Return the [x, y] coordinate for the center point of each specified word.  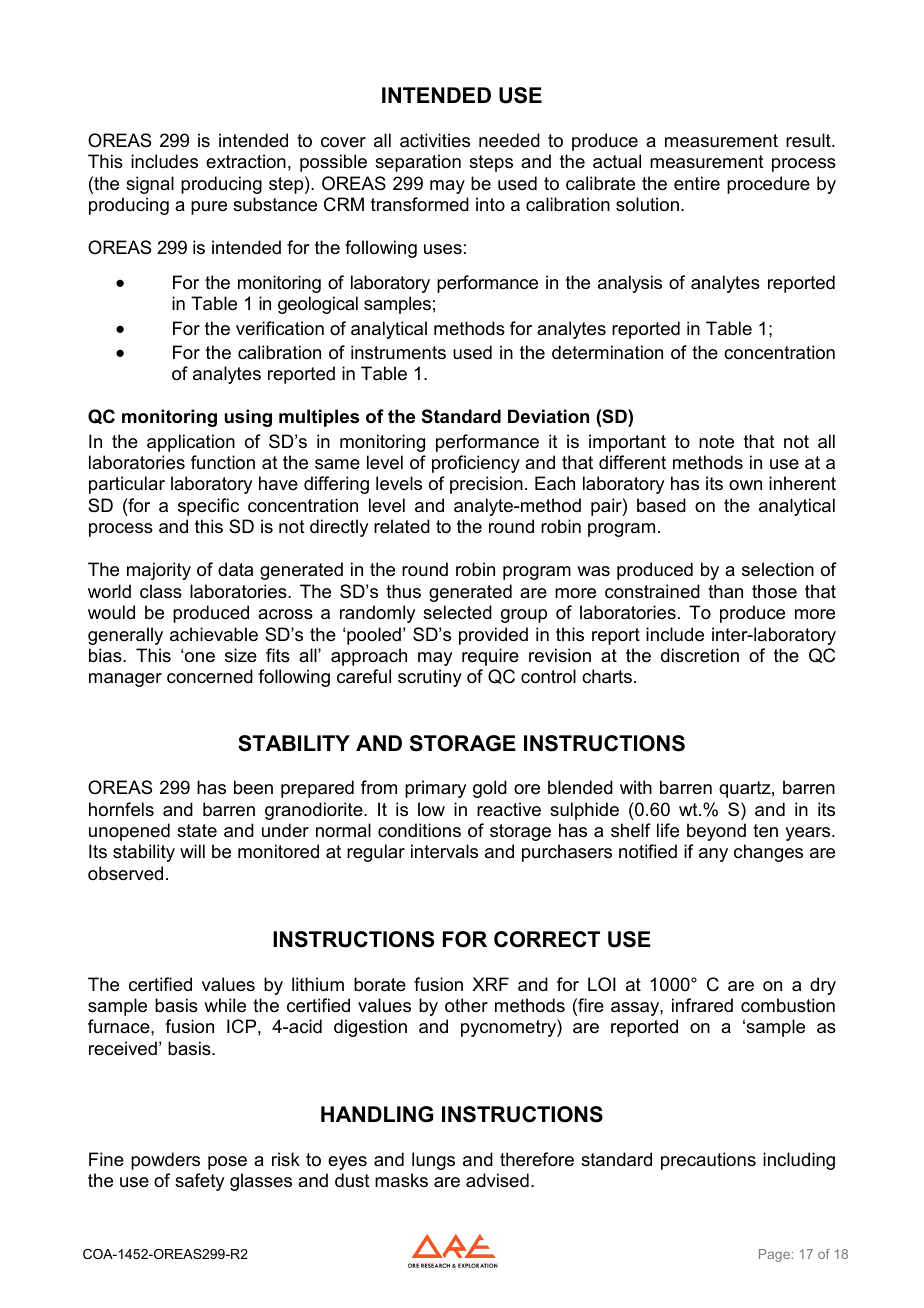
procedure [768, 185]
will [192, 851]
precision [486, 485]
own [745, 485]
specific [208, 507]
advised [497, 1180]
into [490, 204]
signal [150, 185]
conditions [419, 830]
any [713, 855]
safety [199, 1182]
